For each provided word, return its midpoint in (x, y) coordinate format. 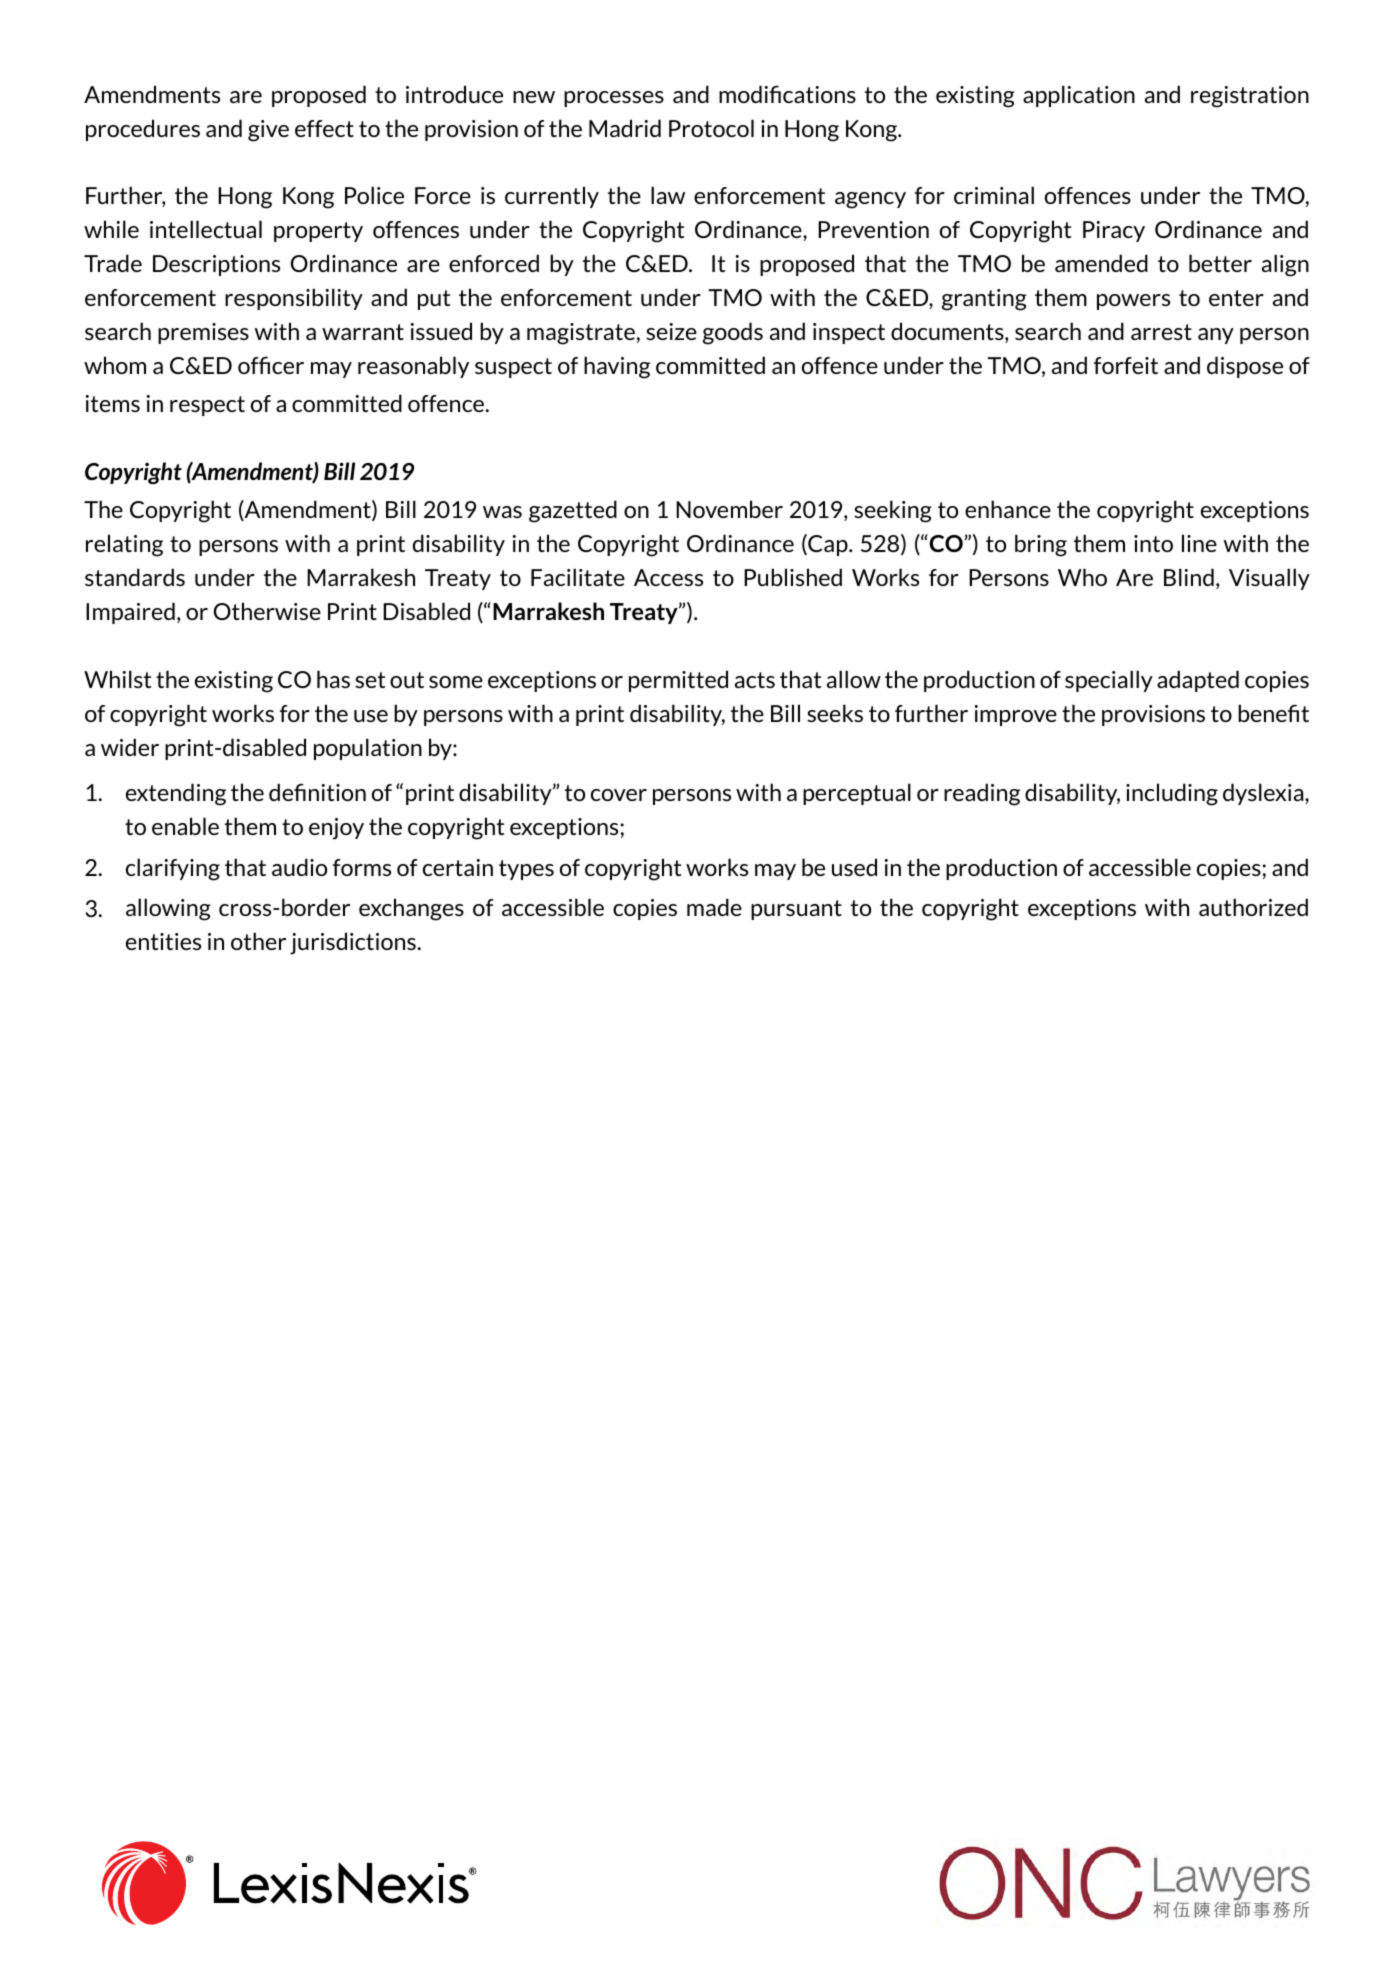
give (268, 131)
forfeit (1126, 365)
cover (619, 795)
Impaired (130, 613)
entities (163, 941)
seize (671, 331)
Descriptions (216, 265)
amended (1101, 263)
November (729, 509)
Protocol (711, 128)
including (1172, 794)
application (1079, 96)
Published (793, 577)
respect (207, 406)
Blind (1189, 577)
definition (317, 792)
